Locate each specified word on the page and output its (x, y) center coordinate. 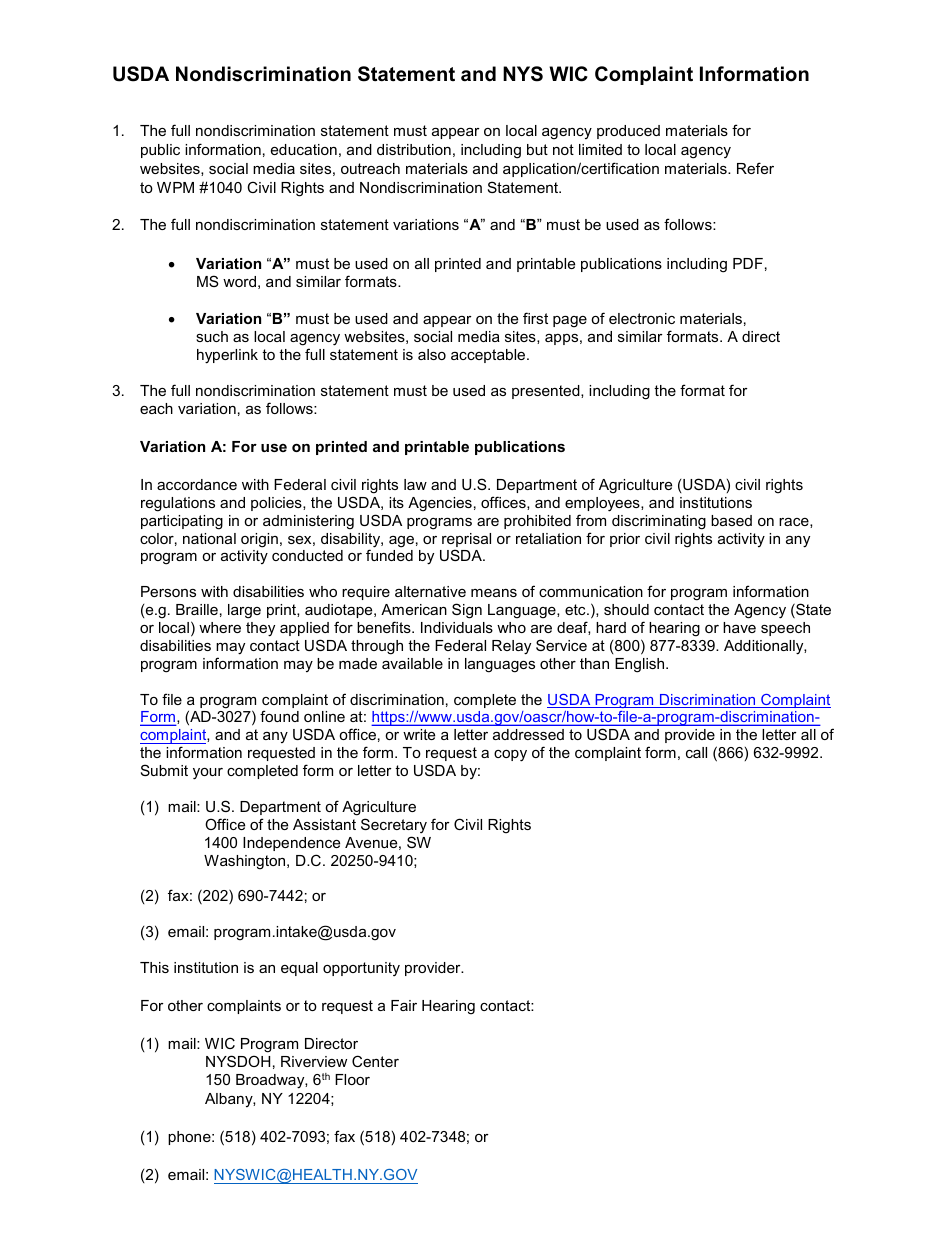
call (696, 752)
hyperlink (227, 356)
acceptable (489, 356)
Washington (246, 862)
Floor (352, 1079)
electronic (642, 318)
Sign (467, 611)
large (244, 611)
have (739, 627)
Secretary (394, 825)
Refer (755, 168)
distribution (414, 149)
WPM (175, 187)
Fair (404, 1005)
